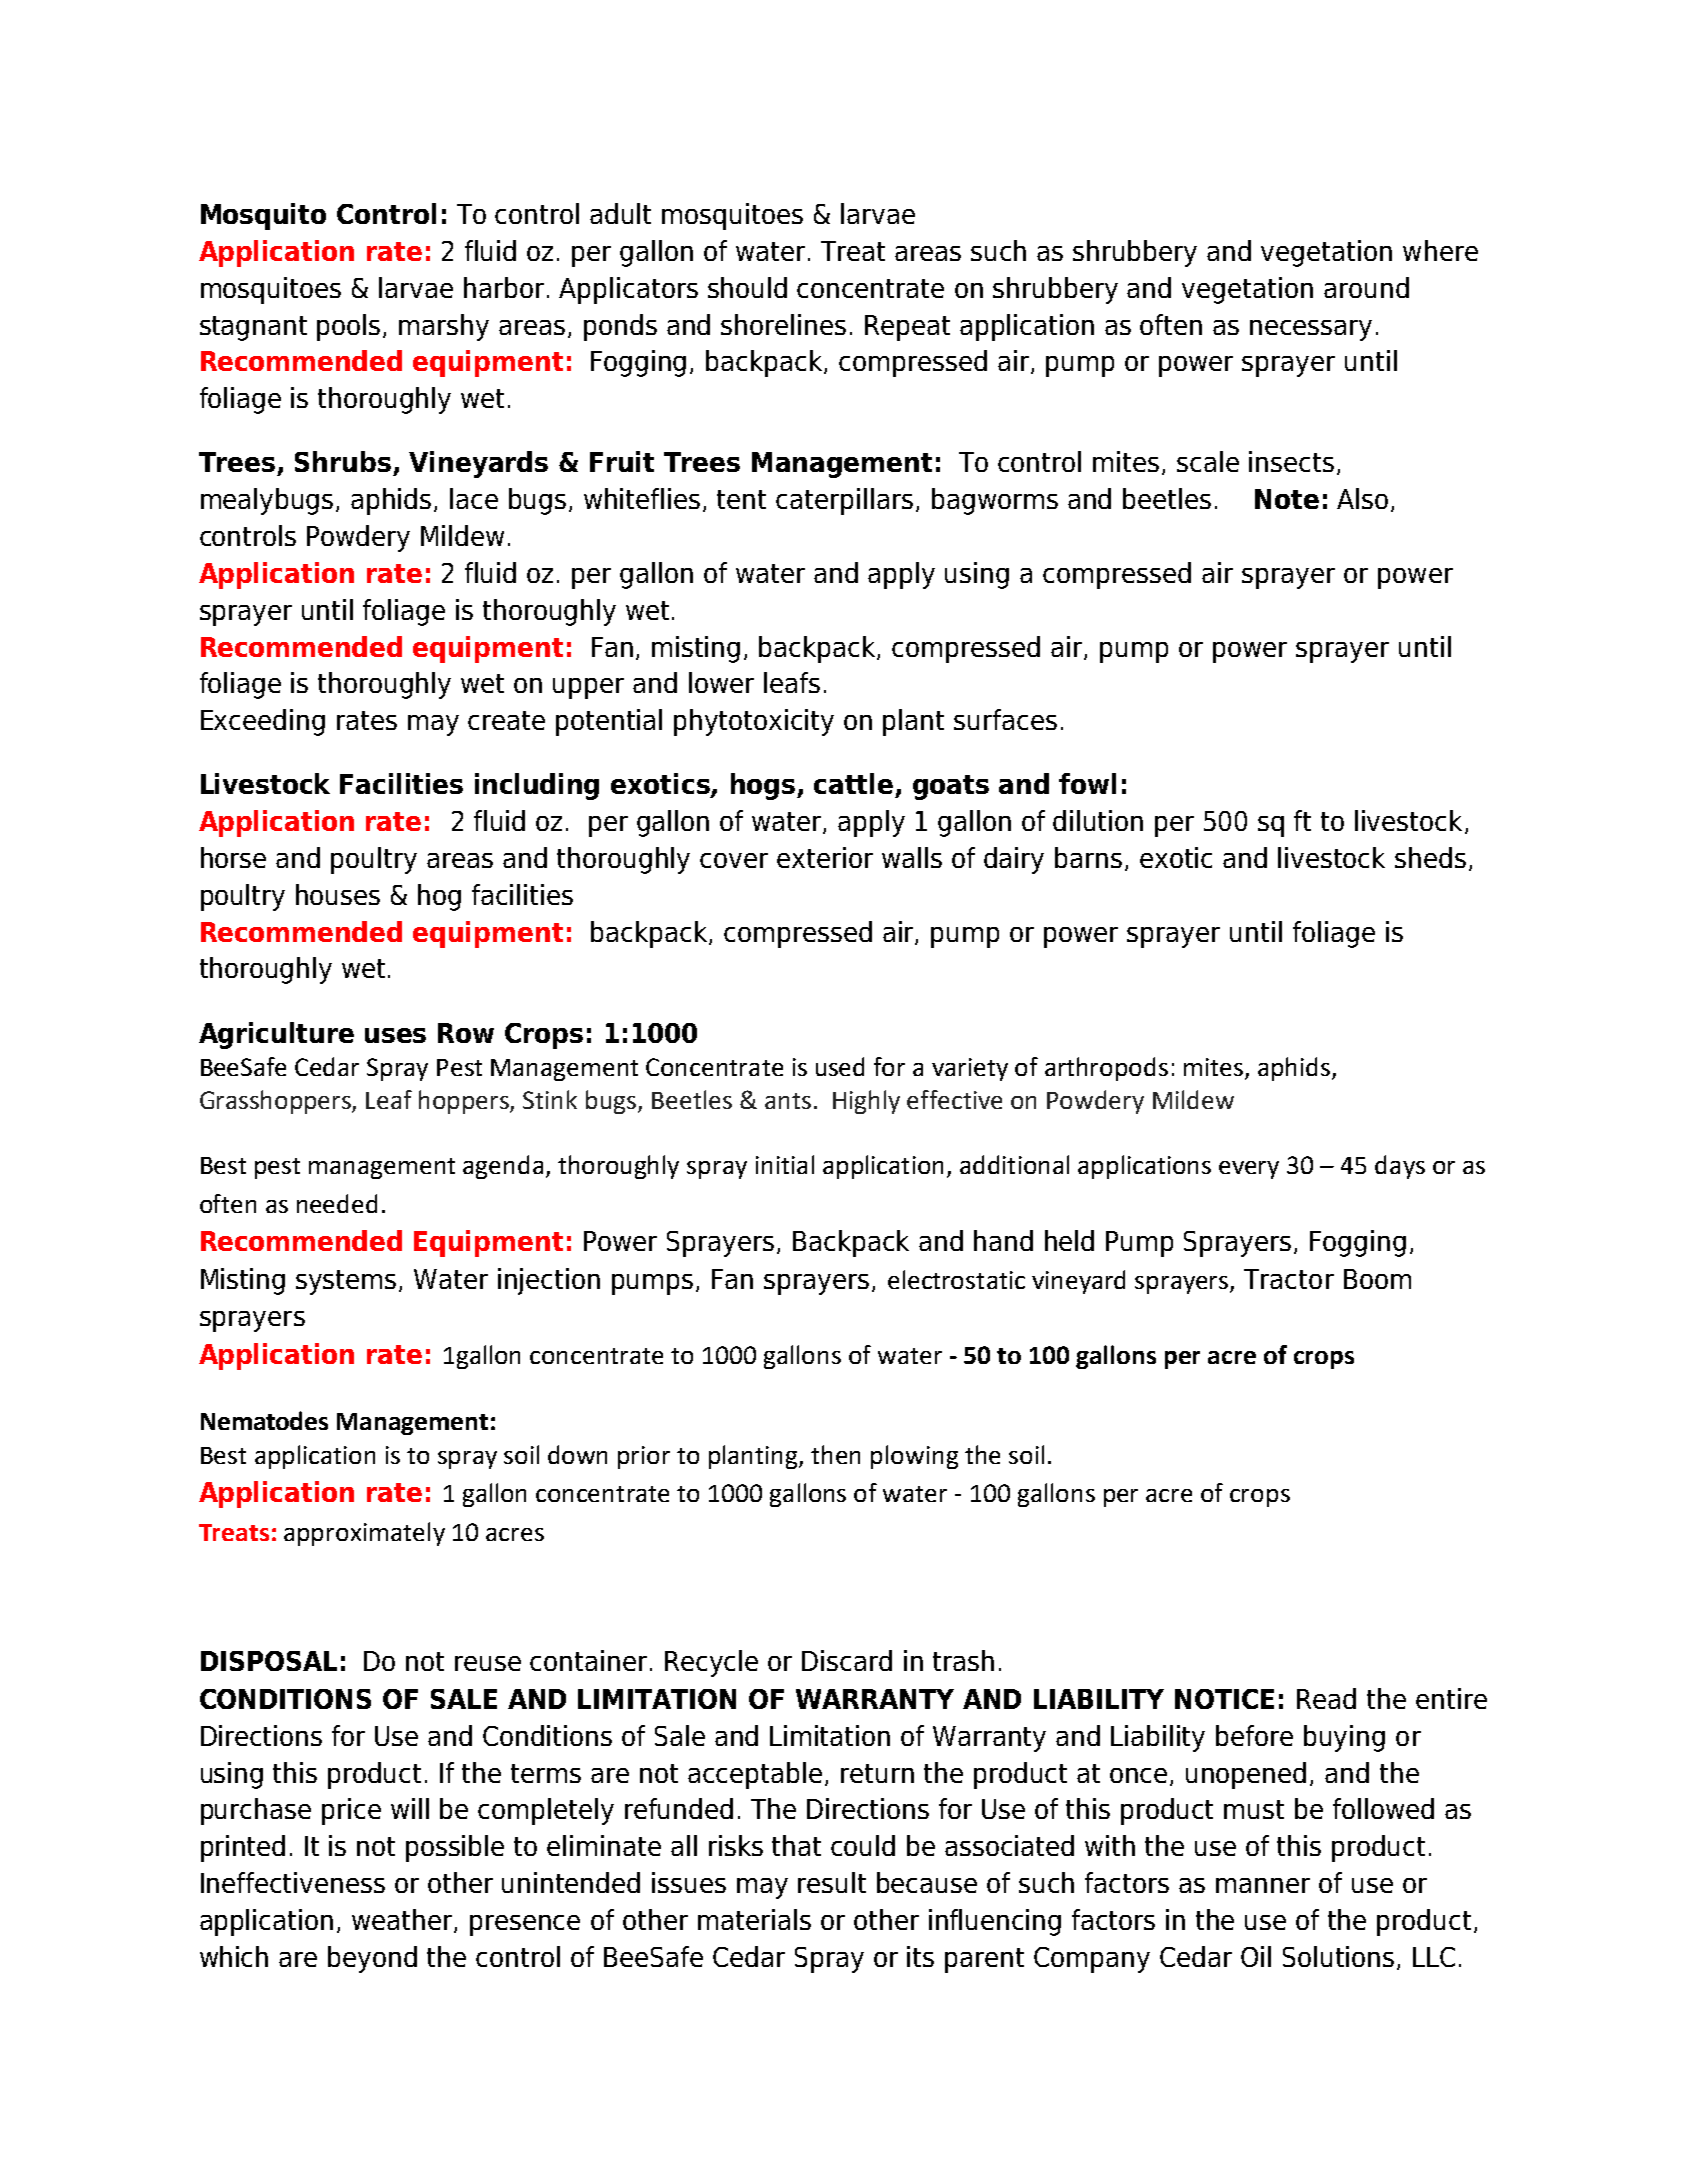 The image size is (1687, 2183). I want to click on Read, so click(1326, 1698).
